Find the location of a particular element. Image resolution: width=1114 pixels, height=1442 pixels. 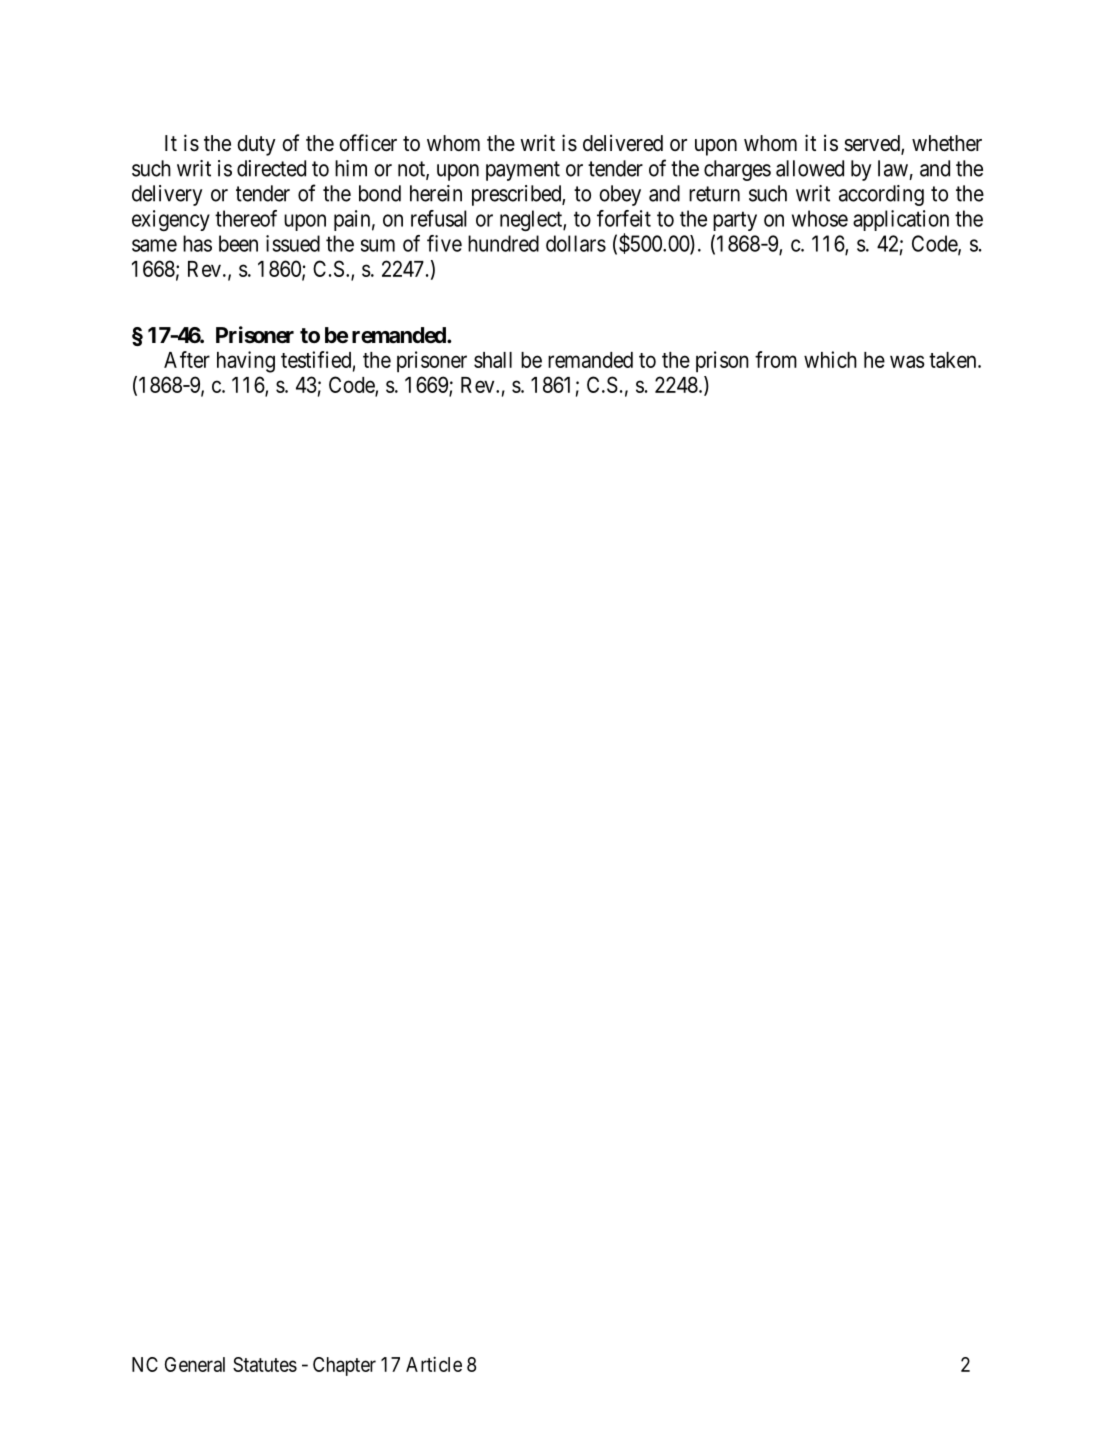

taken is located at coordinates (954, 360).
